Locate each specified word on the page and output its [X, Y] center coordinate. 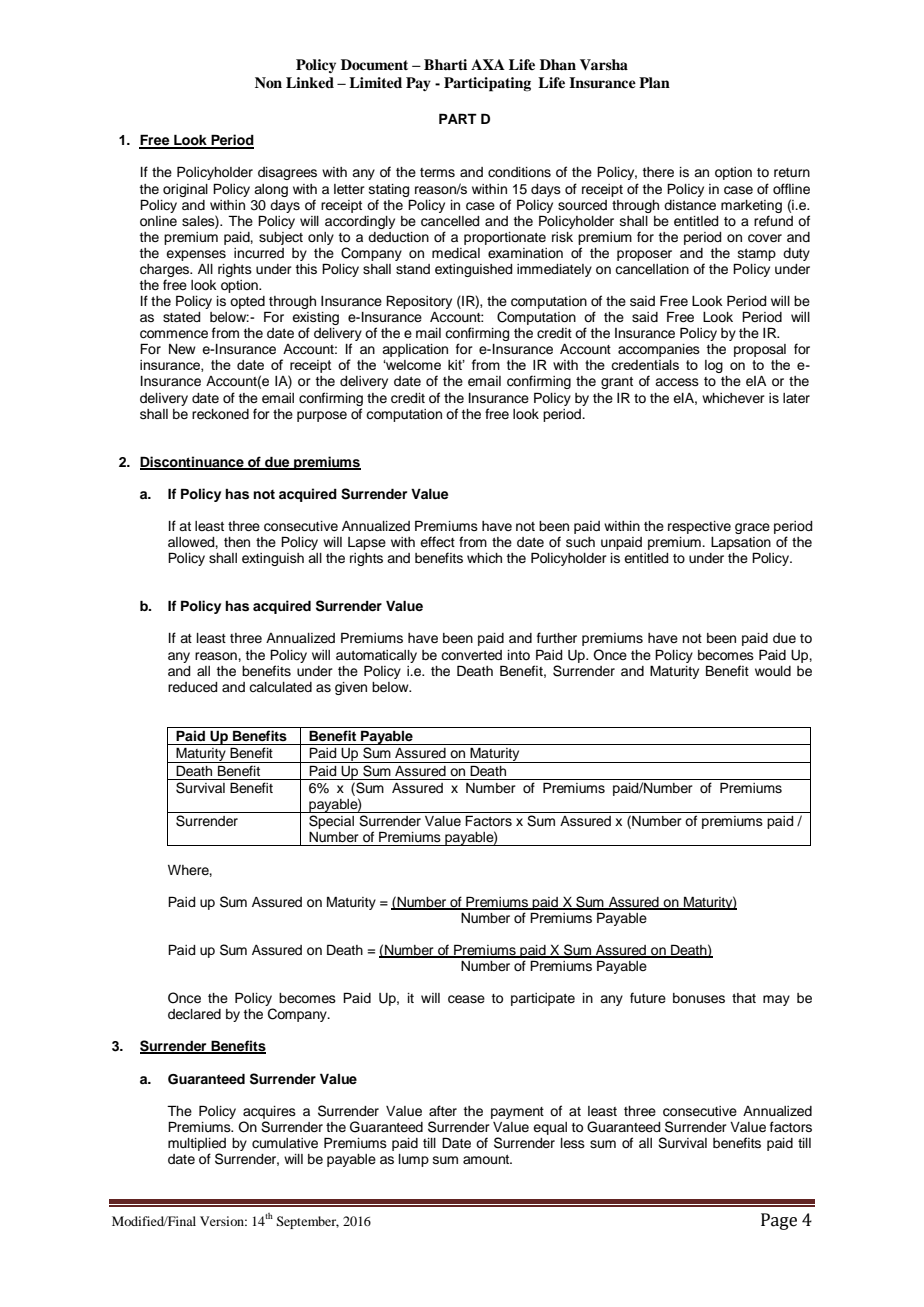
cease [466, 999]
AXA [488, 64]
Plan [654, 82]
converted [471, 655]
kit [456, 365]
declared [194, 1014]
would [773, 671]
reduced [192, 687]
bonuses [699, 998]
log [714, 366]
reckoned [220, 414]
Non [268, 82]
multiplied [197, 1144]
